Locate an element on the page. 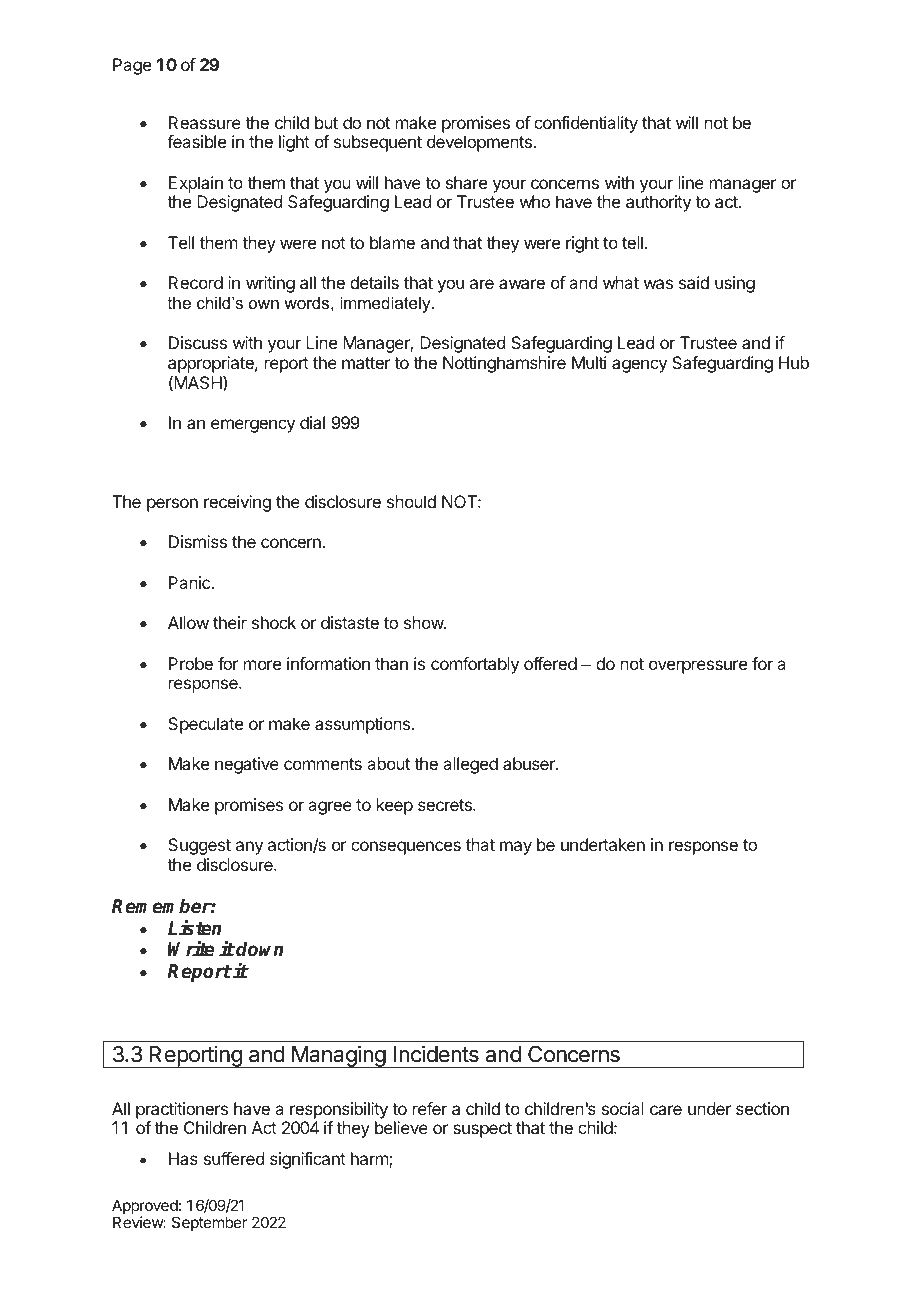 The image size is (924, 1308). authority is located at coordinates (658, 203).
